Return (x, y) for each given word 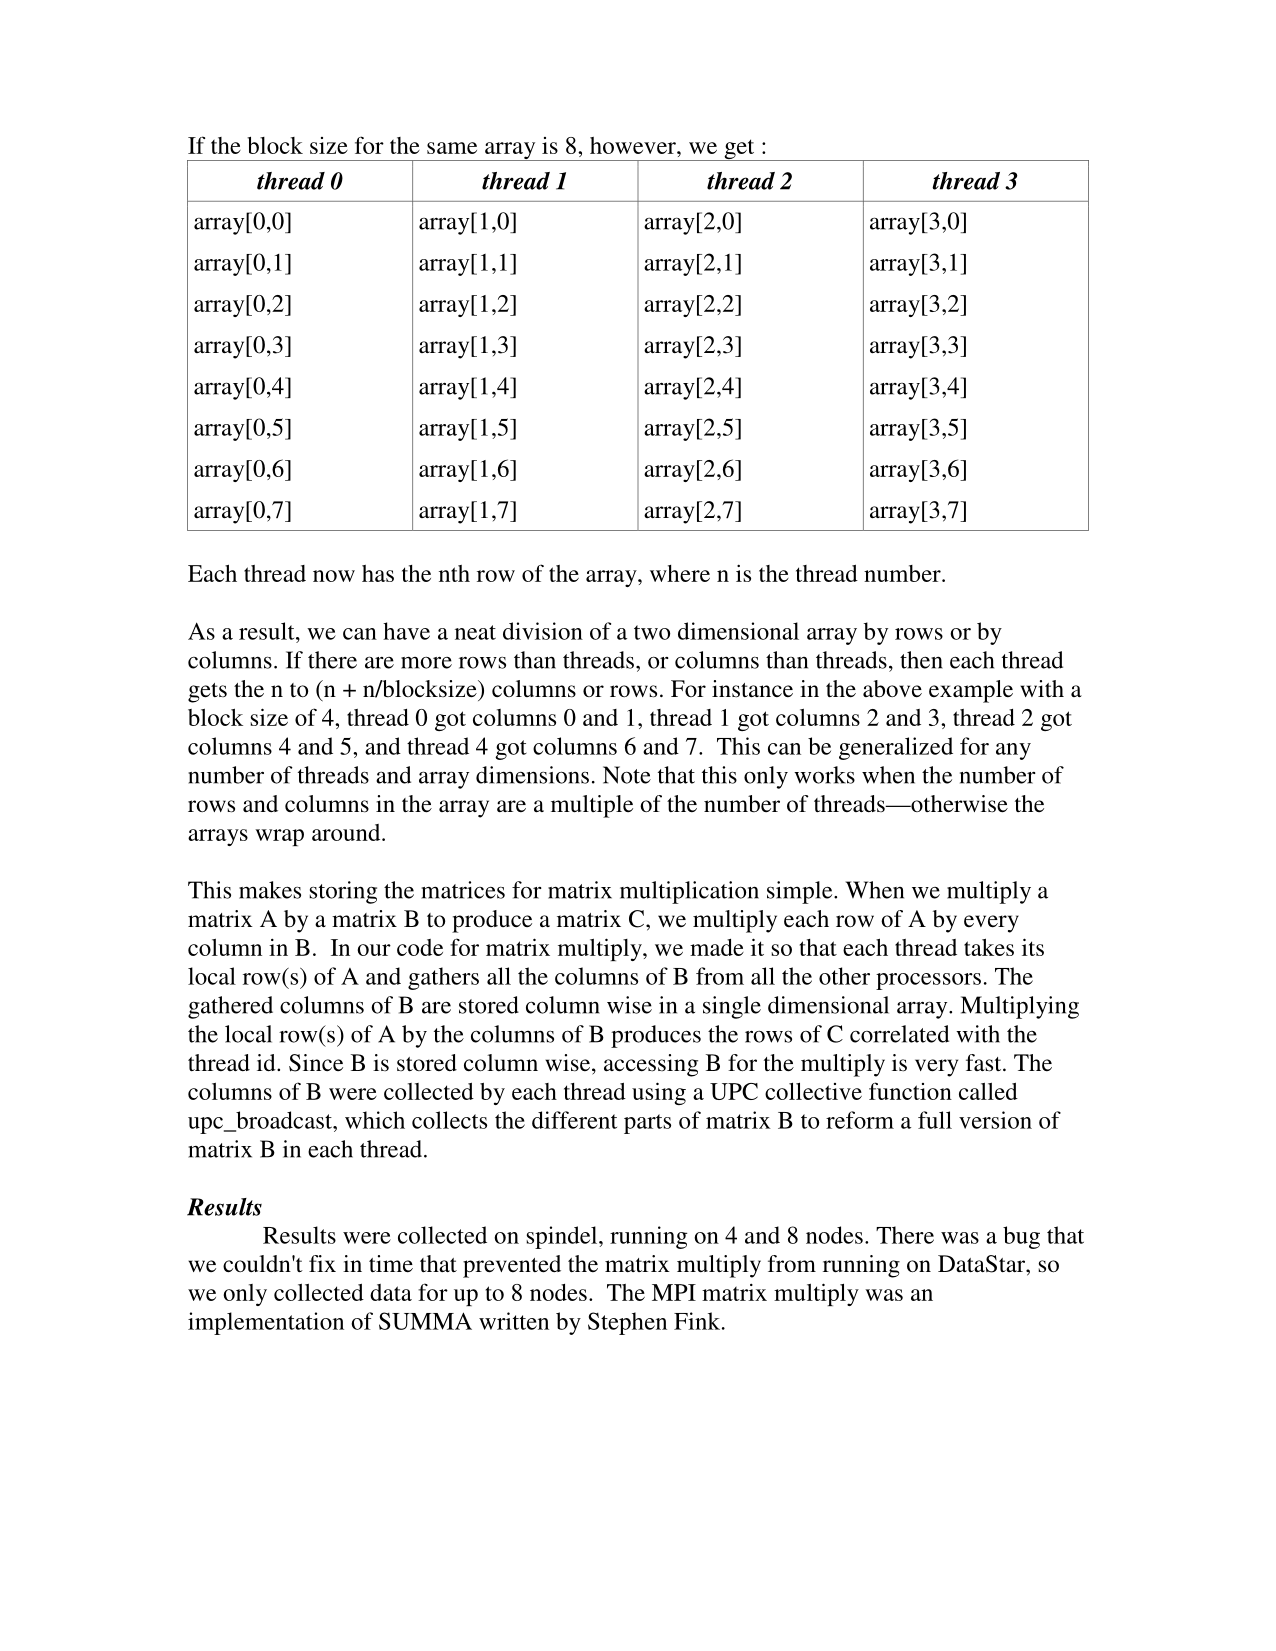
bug (1021, 1237)
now (334, 576)
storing (343, 892)
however (634, 145)
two (652, 632)
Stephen (627, 1323)
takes (989, 947)
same (452, 148)
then (921, 660)
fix (322, 1263)
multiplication (689, 892)
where (680, 573)
